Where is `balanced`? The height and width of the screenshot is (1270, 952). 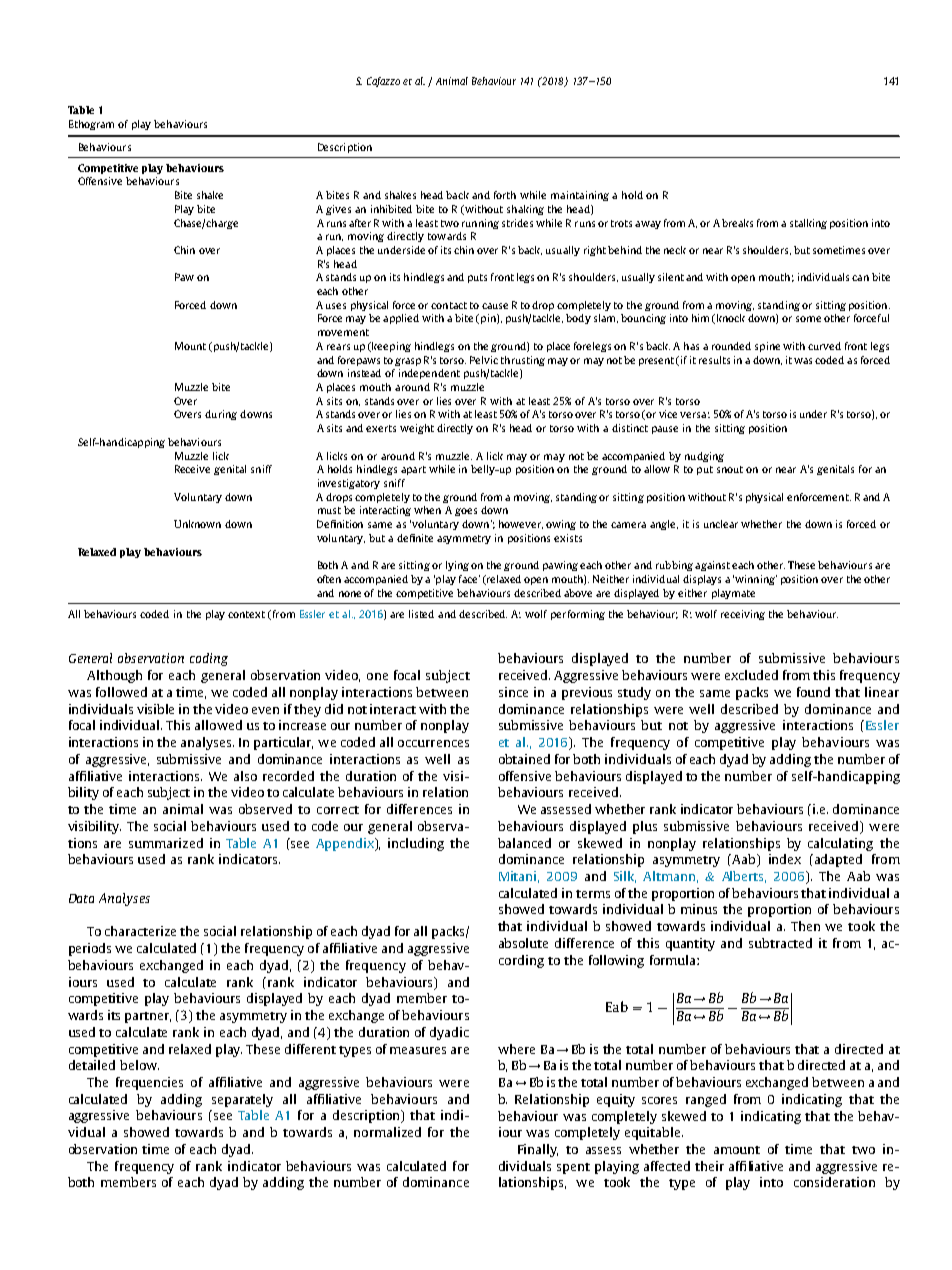 balanced is located at coordinates (524, 843).
